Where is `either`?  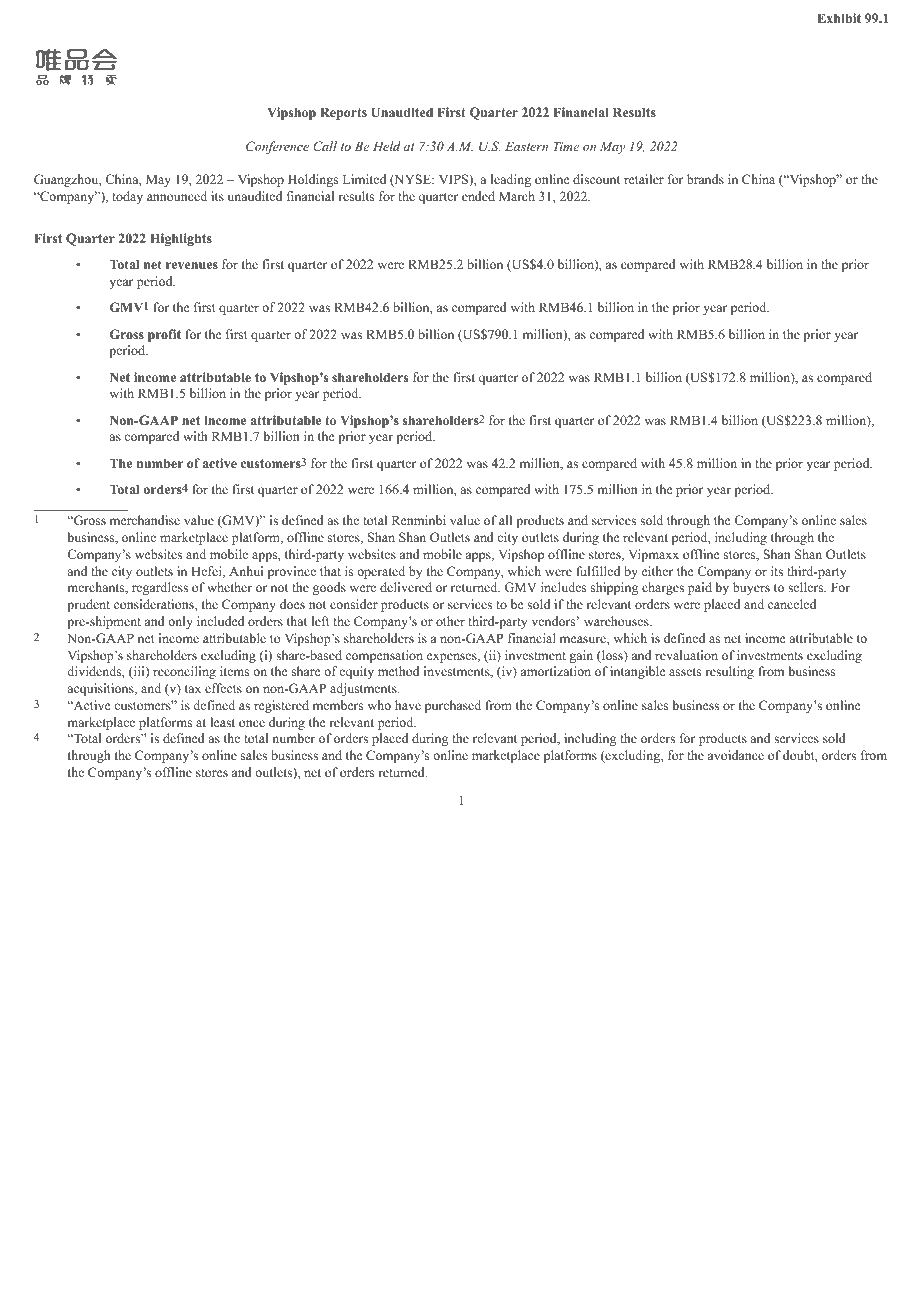
either is located at coordinates (657, 571).
